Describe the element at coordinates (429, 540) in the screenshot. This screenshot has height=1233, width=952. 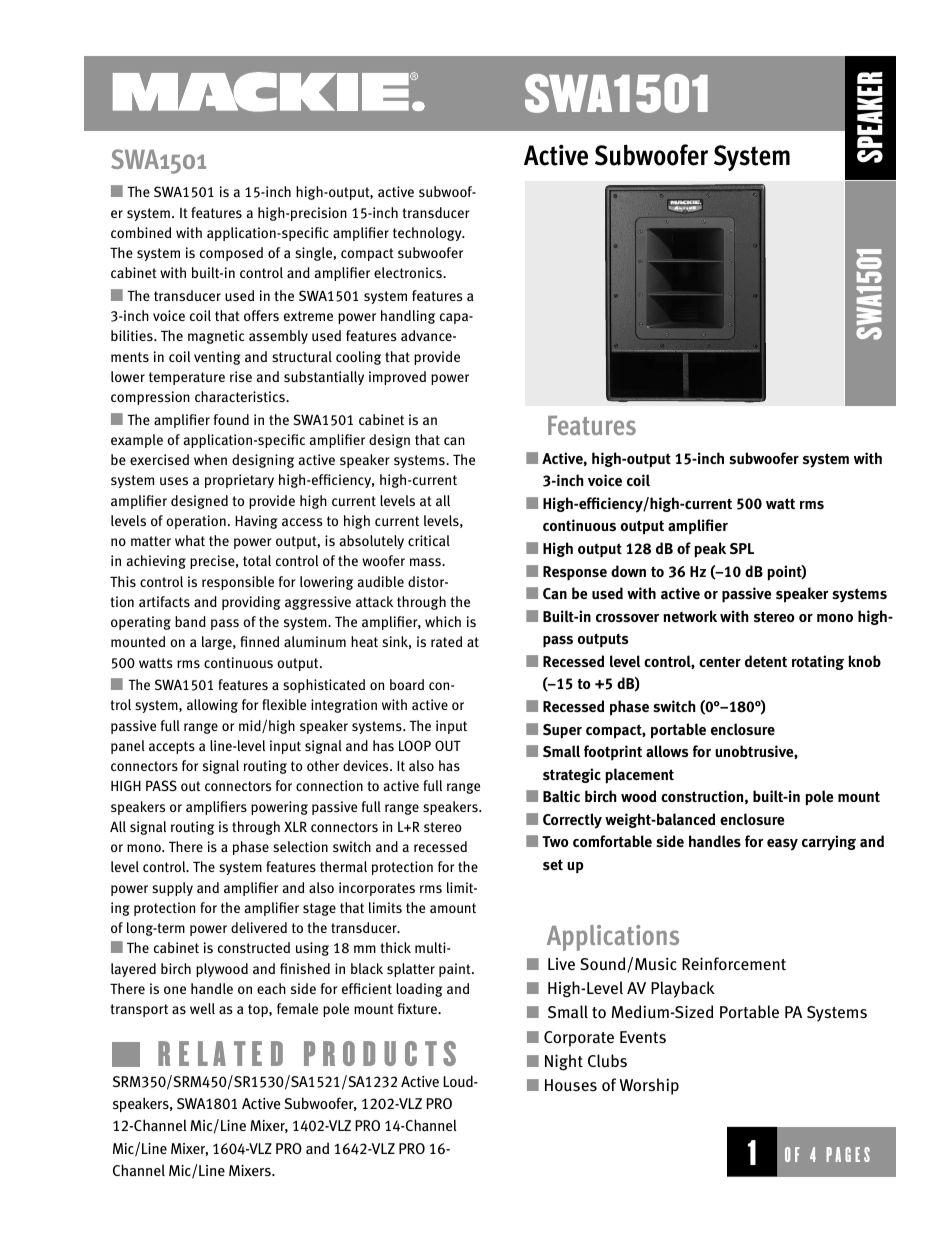
I see `critical` at that location.
